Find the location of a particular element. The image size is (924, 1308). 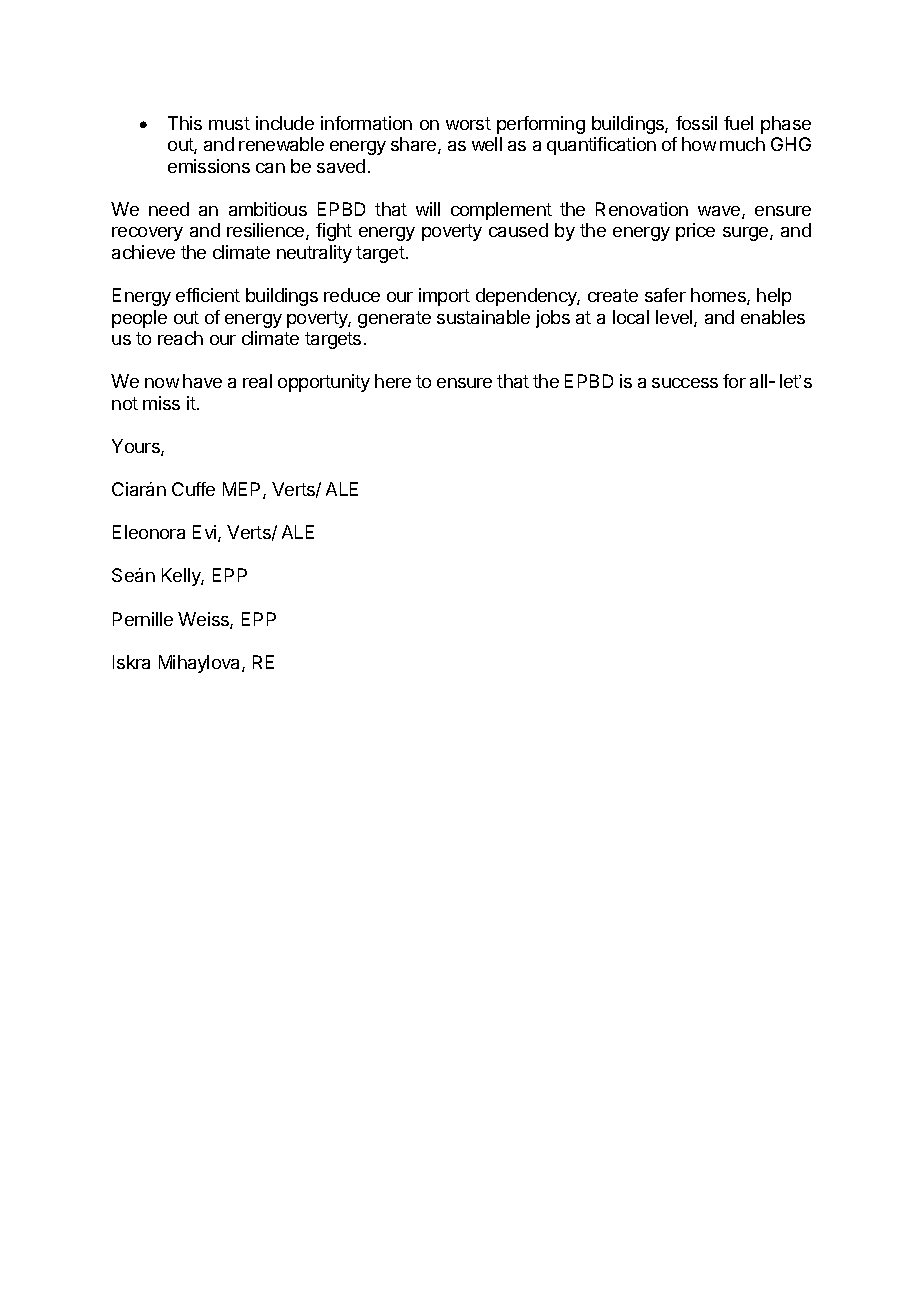

This is located at coordinates (185, 123).
